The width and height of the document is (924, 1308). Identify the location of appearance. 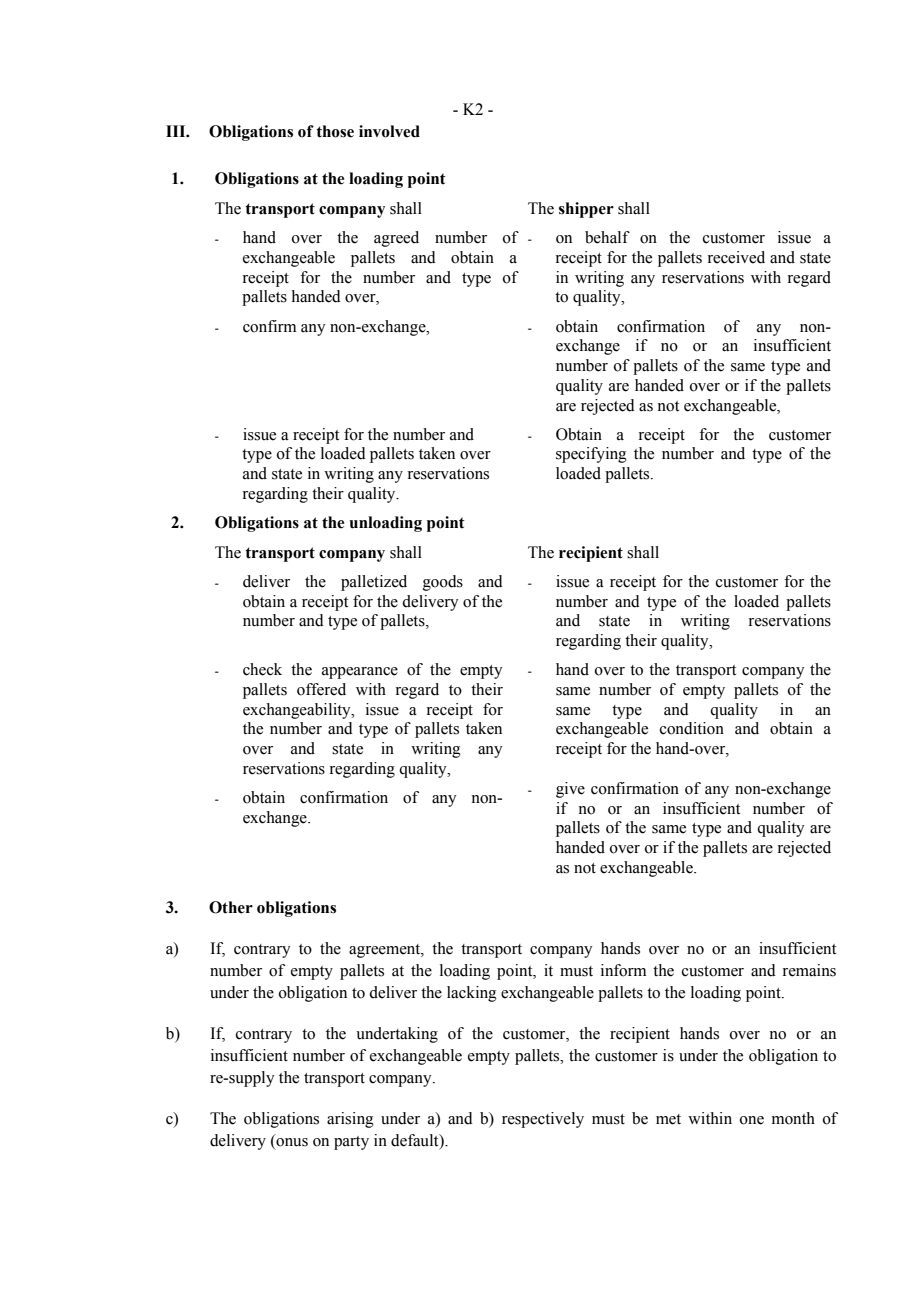
(360, 673).
